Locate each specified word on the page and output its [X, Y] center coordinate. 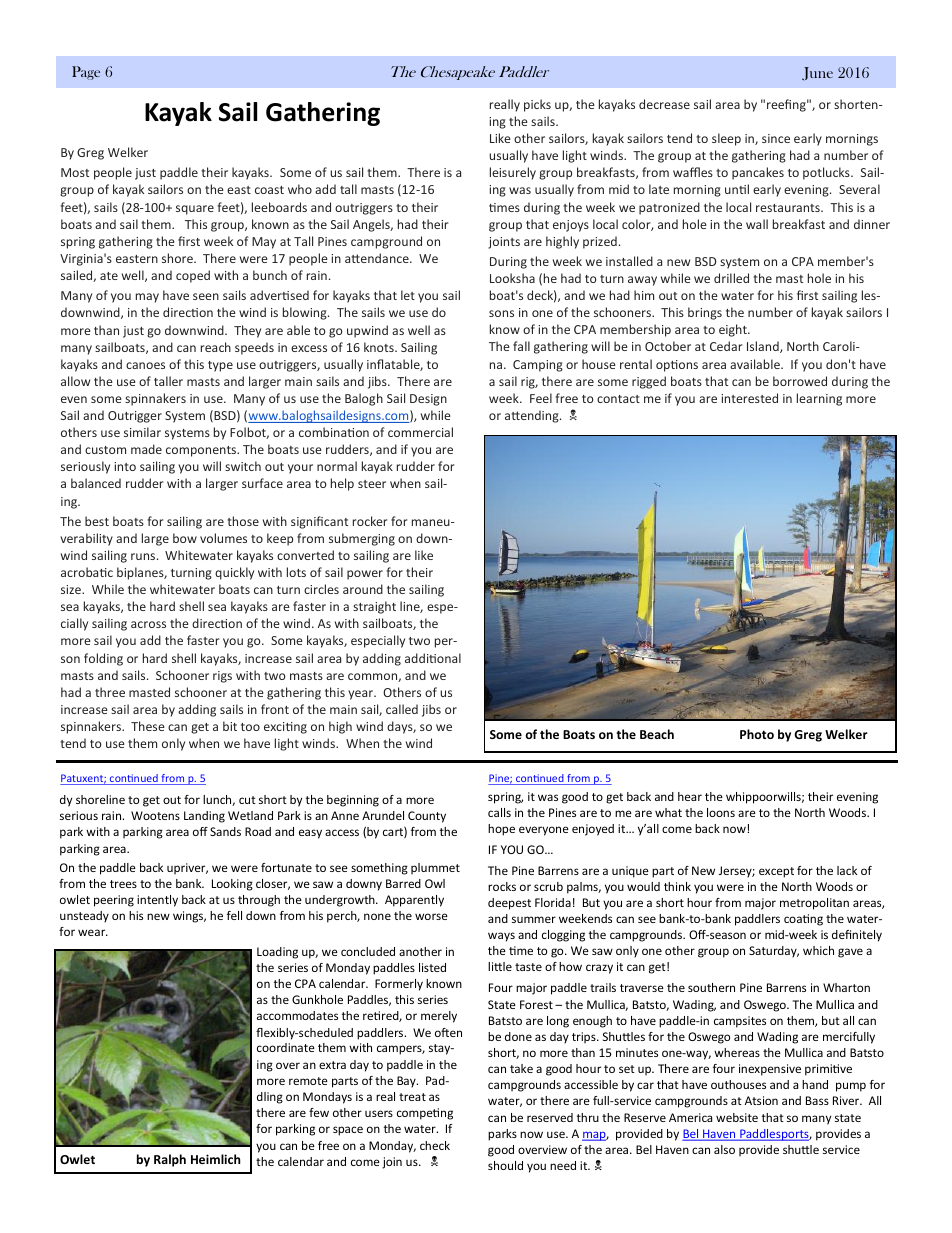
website [737, 1117]
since [776, 138]
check [435, 1145]
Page [86, 73]
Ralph [170, 1160]
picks [537, 105]
